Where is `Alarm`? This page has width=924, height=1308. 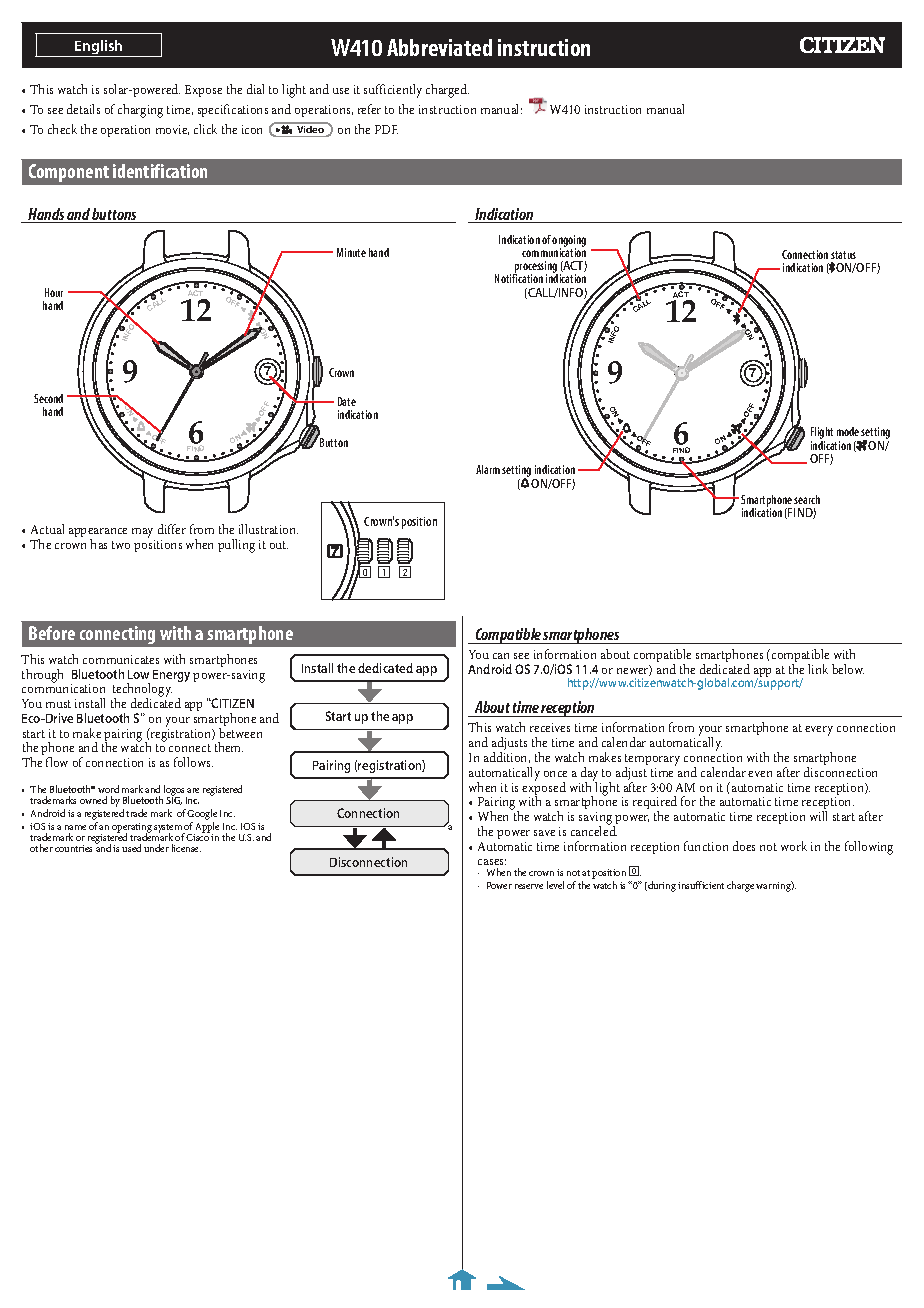 Alarm is located at coordinates (488, 469).
